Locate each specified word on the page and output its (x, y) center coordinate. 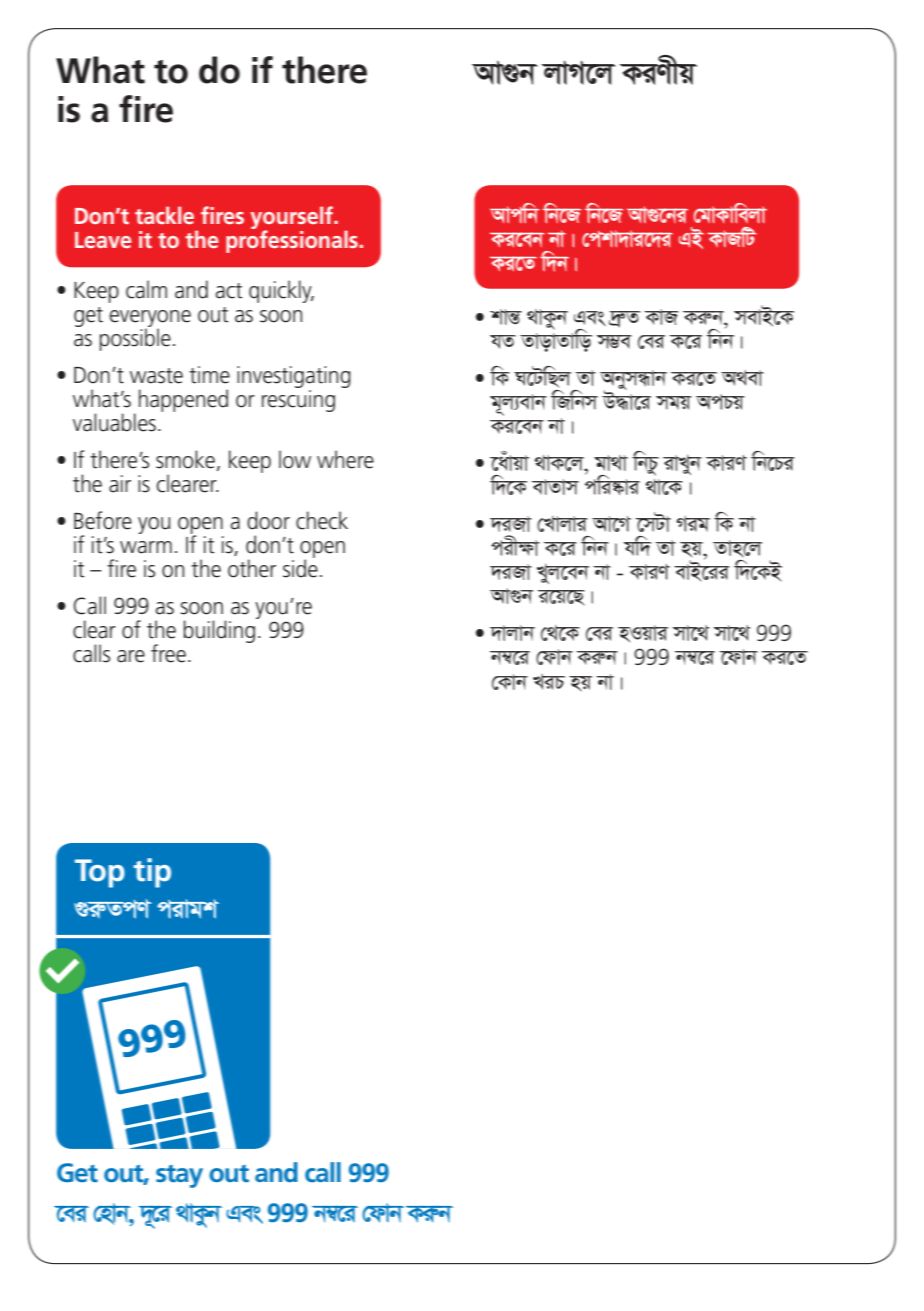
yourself (293, 219)
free (168, 653)
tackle (164, 215)
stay (179, 1176)
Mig (693, 524)
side (300, 567)
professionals (292, 240)
